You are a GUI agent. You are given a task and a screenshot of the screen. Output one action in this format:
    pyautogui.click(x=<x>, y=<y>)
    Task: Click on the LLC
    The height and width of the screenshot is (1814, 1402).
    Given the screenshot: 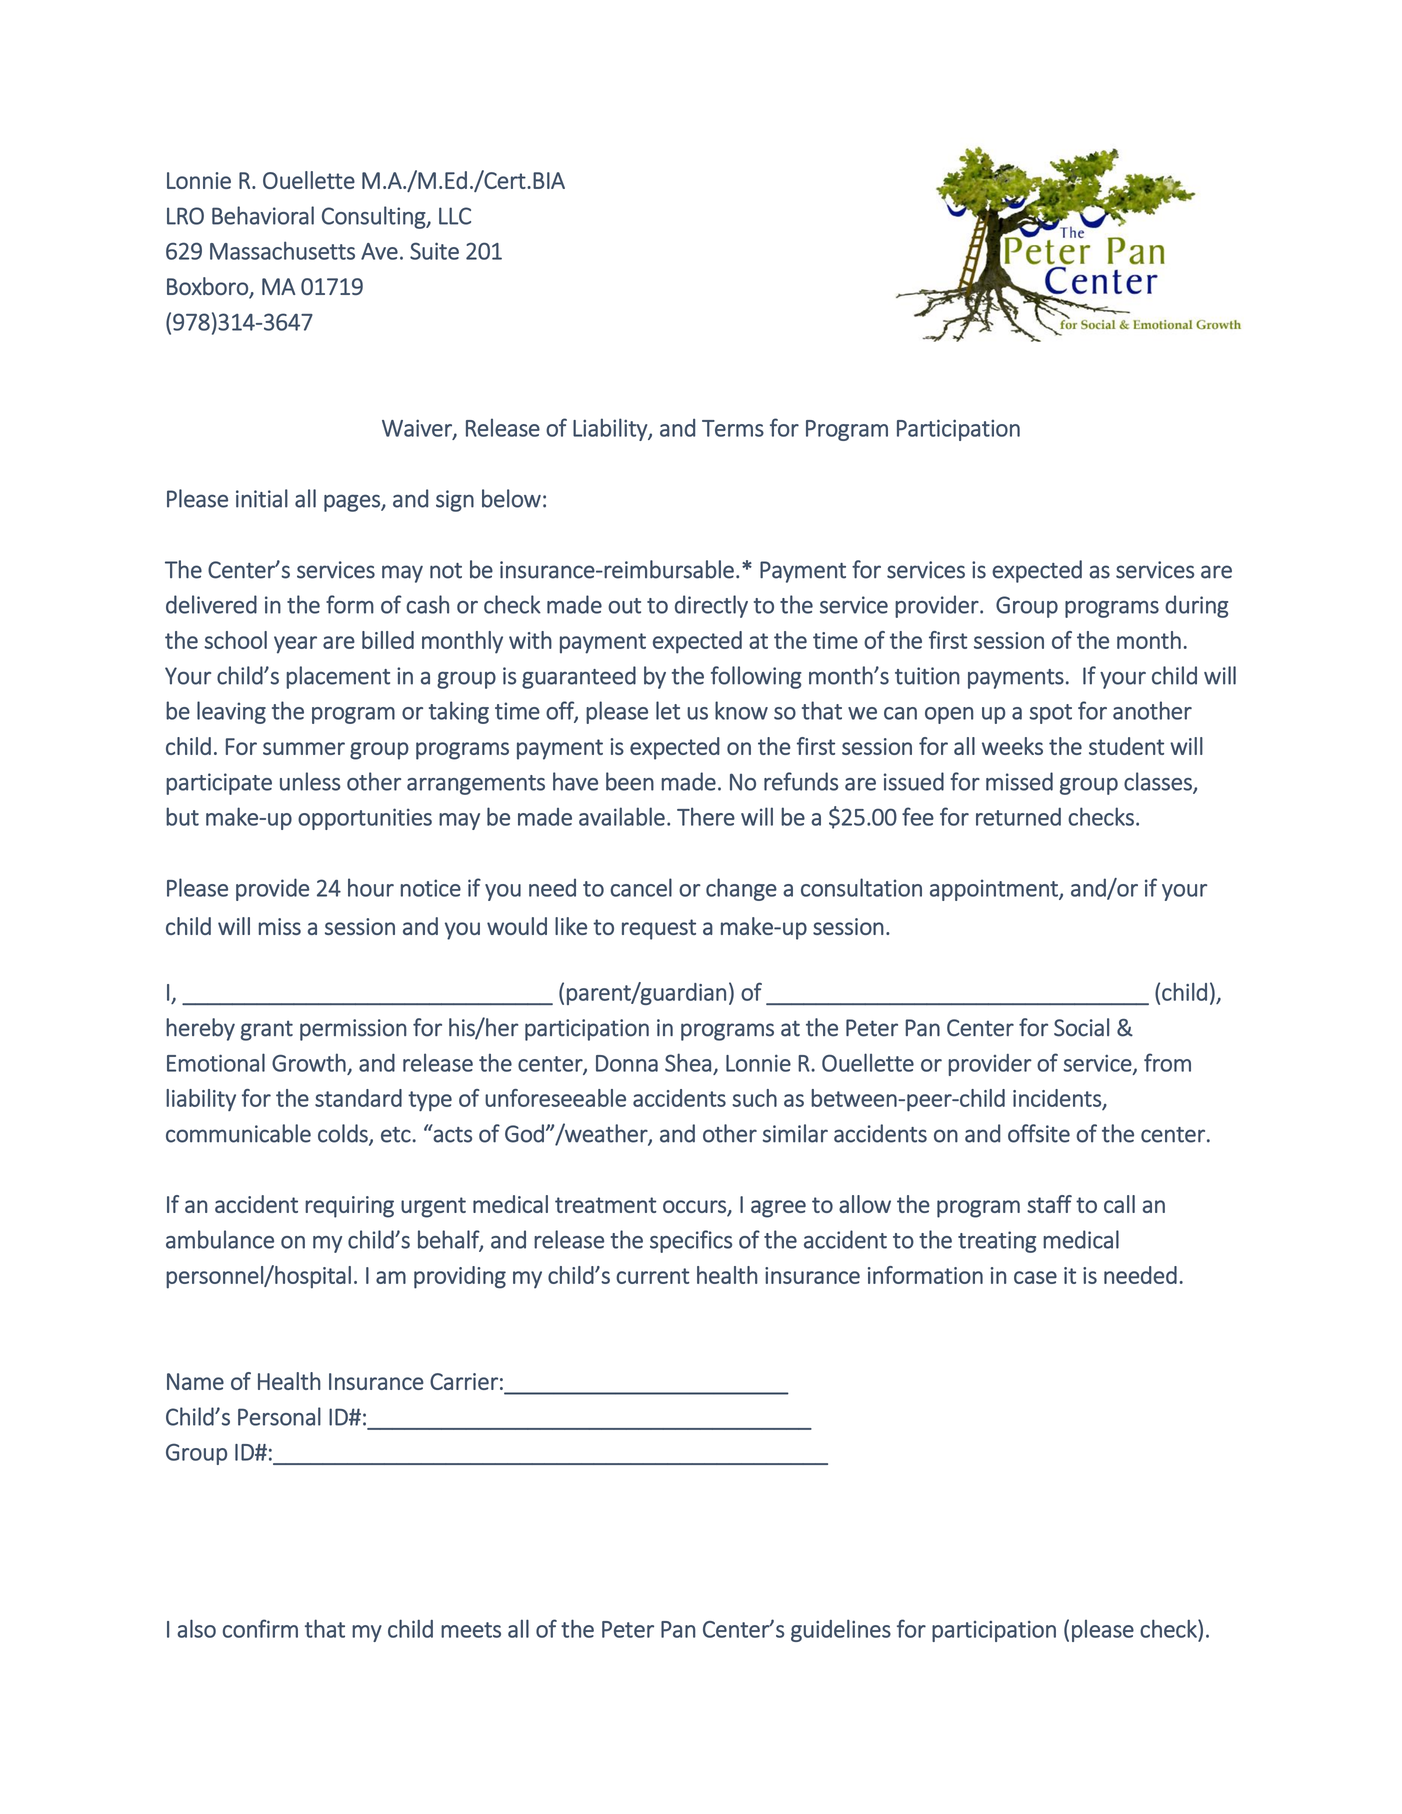 What is the action you would take?
    pyautogui.click(x=455, y=216)
